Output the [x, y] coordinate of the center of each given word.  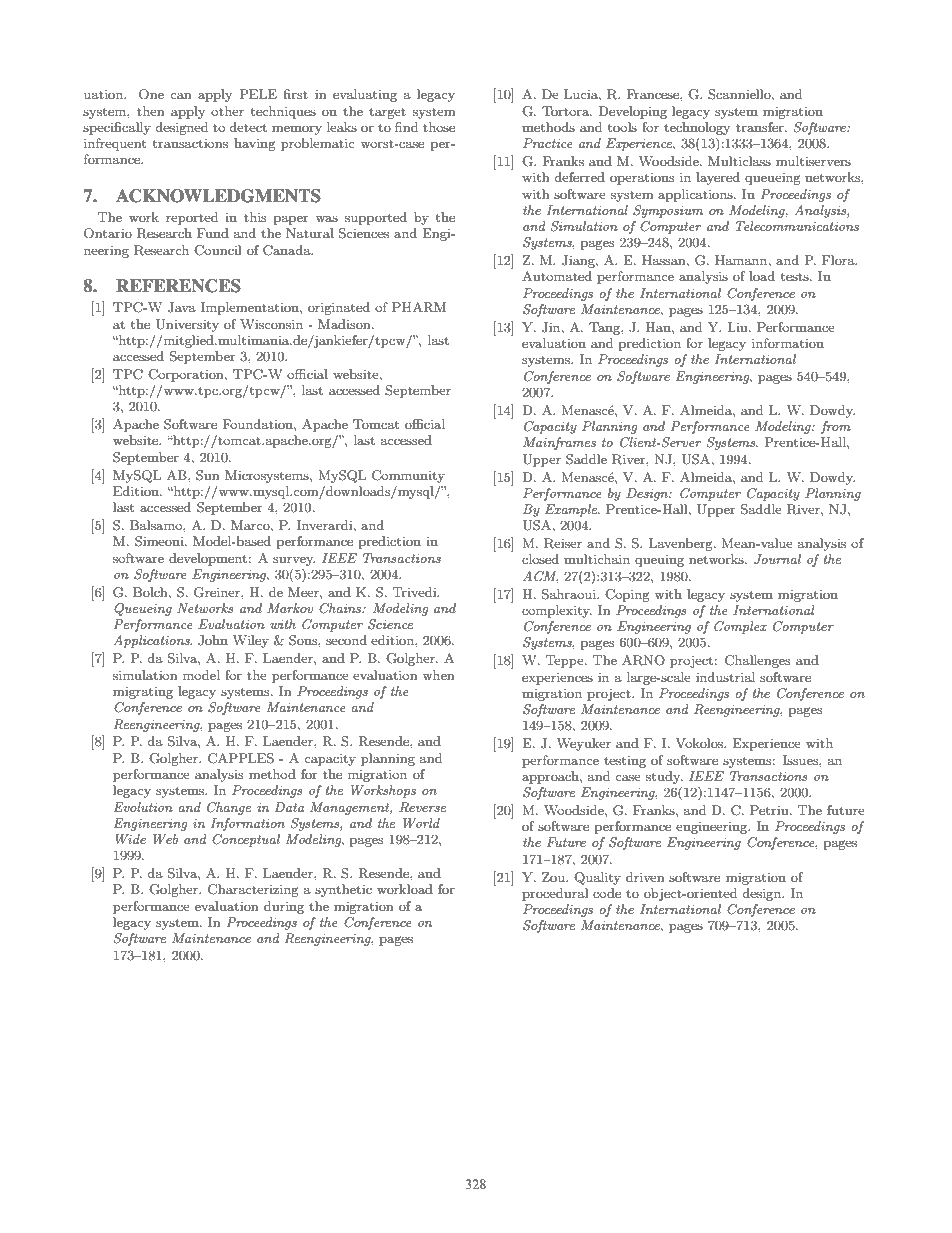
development [208, 559]
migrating [143, 692]
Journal [777, 559]
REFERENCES [178, 286]
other [227, 111]
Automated [557, 276]
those [439, 127]
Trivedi [416, 592]
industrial [725, 677]
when [438, 675]
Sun [207, 475]
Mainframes [559, 443]
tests [796, 276]
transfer [761, 127]
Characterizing [253, 890]
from [836, 427]
